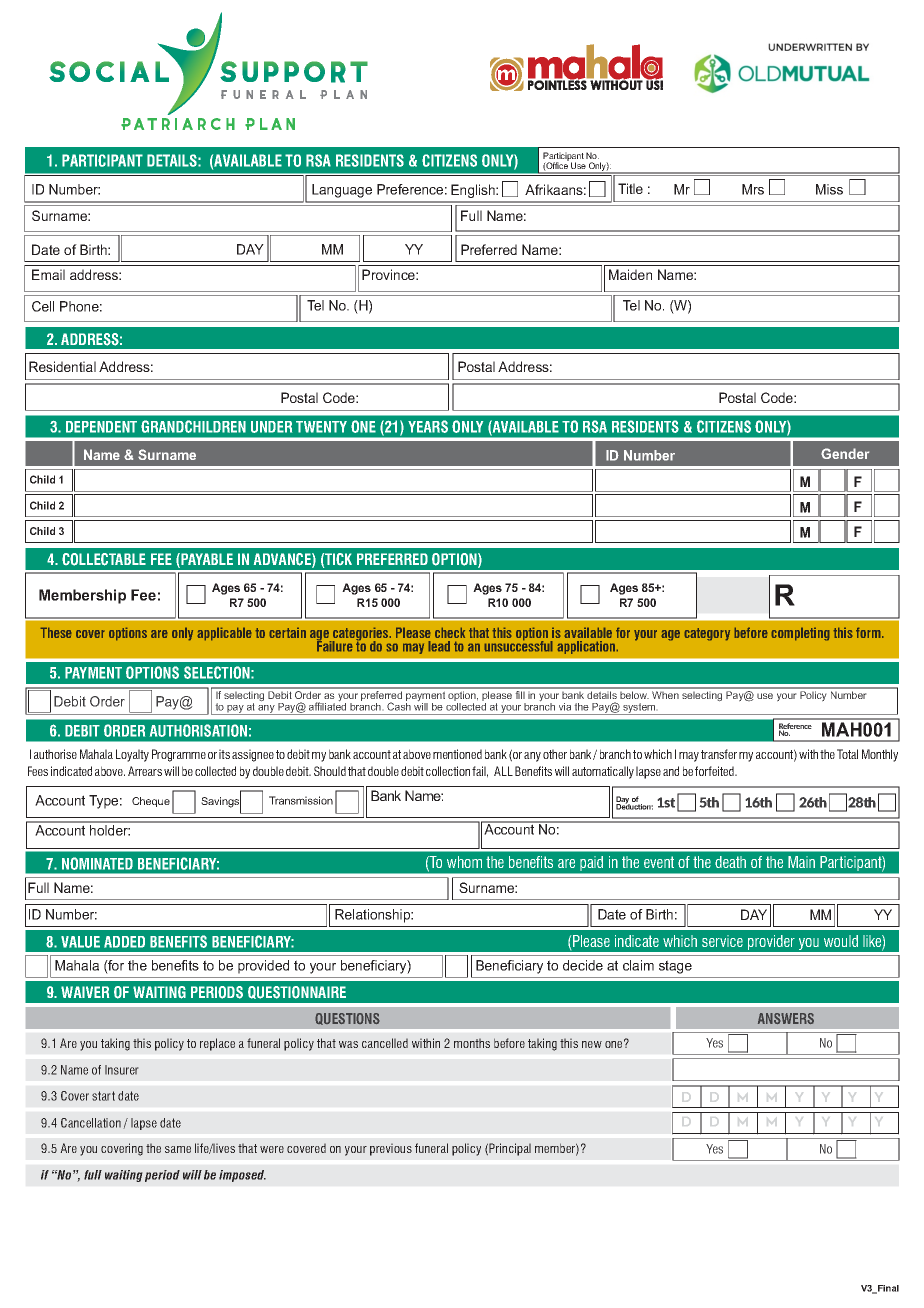 The image size is (924, 1308). What do you see at coordinates (450, 632) in the screenshot?
I see `check` at bounding box center [450, 632].
